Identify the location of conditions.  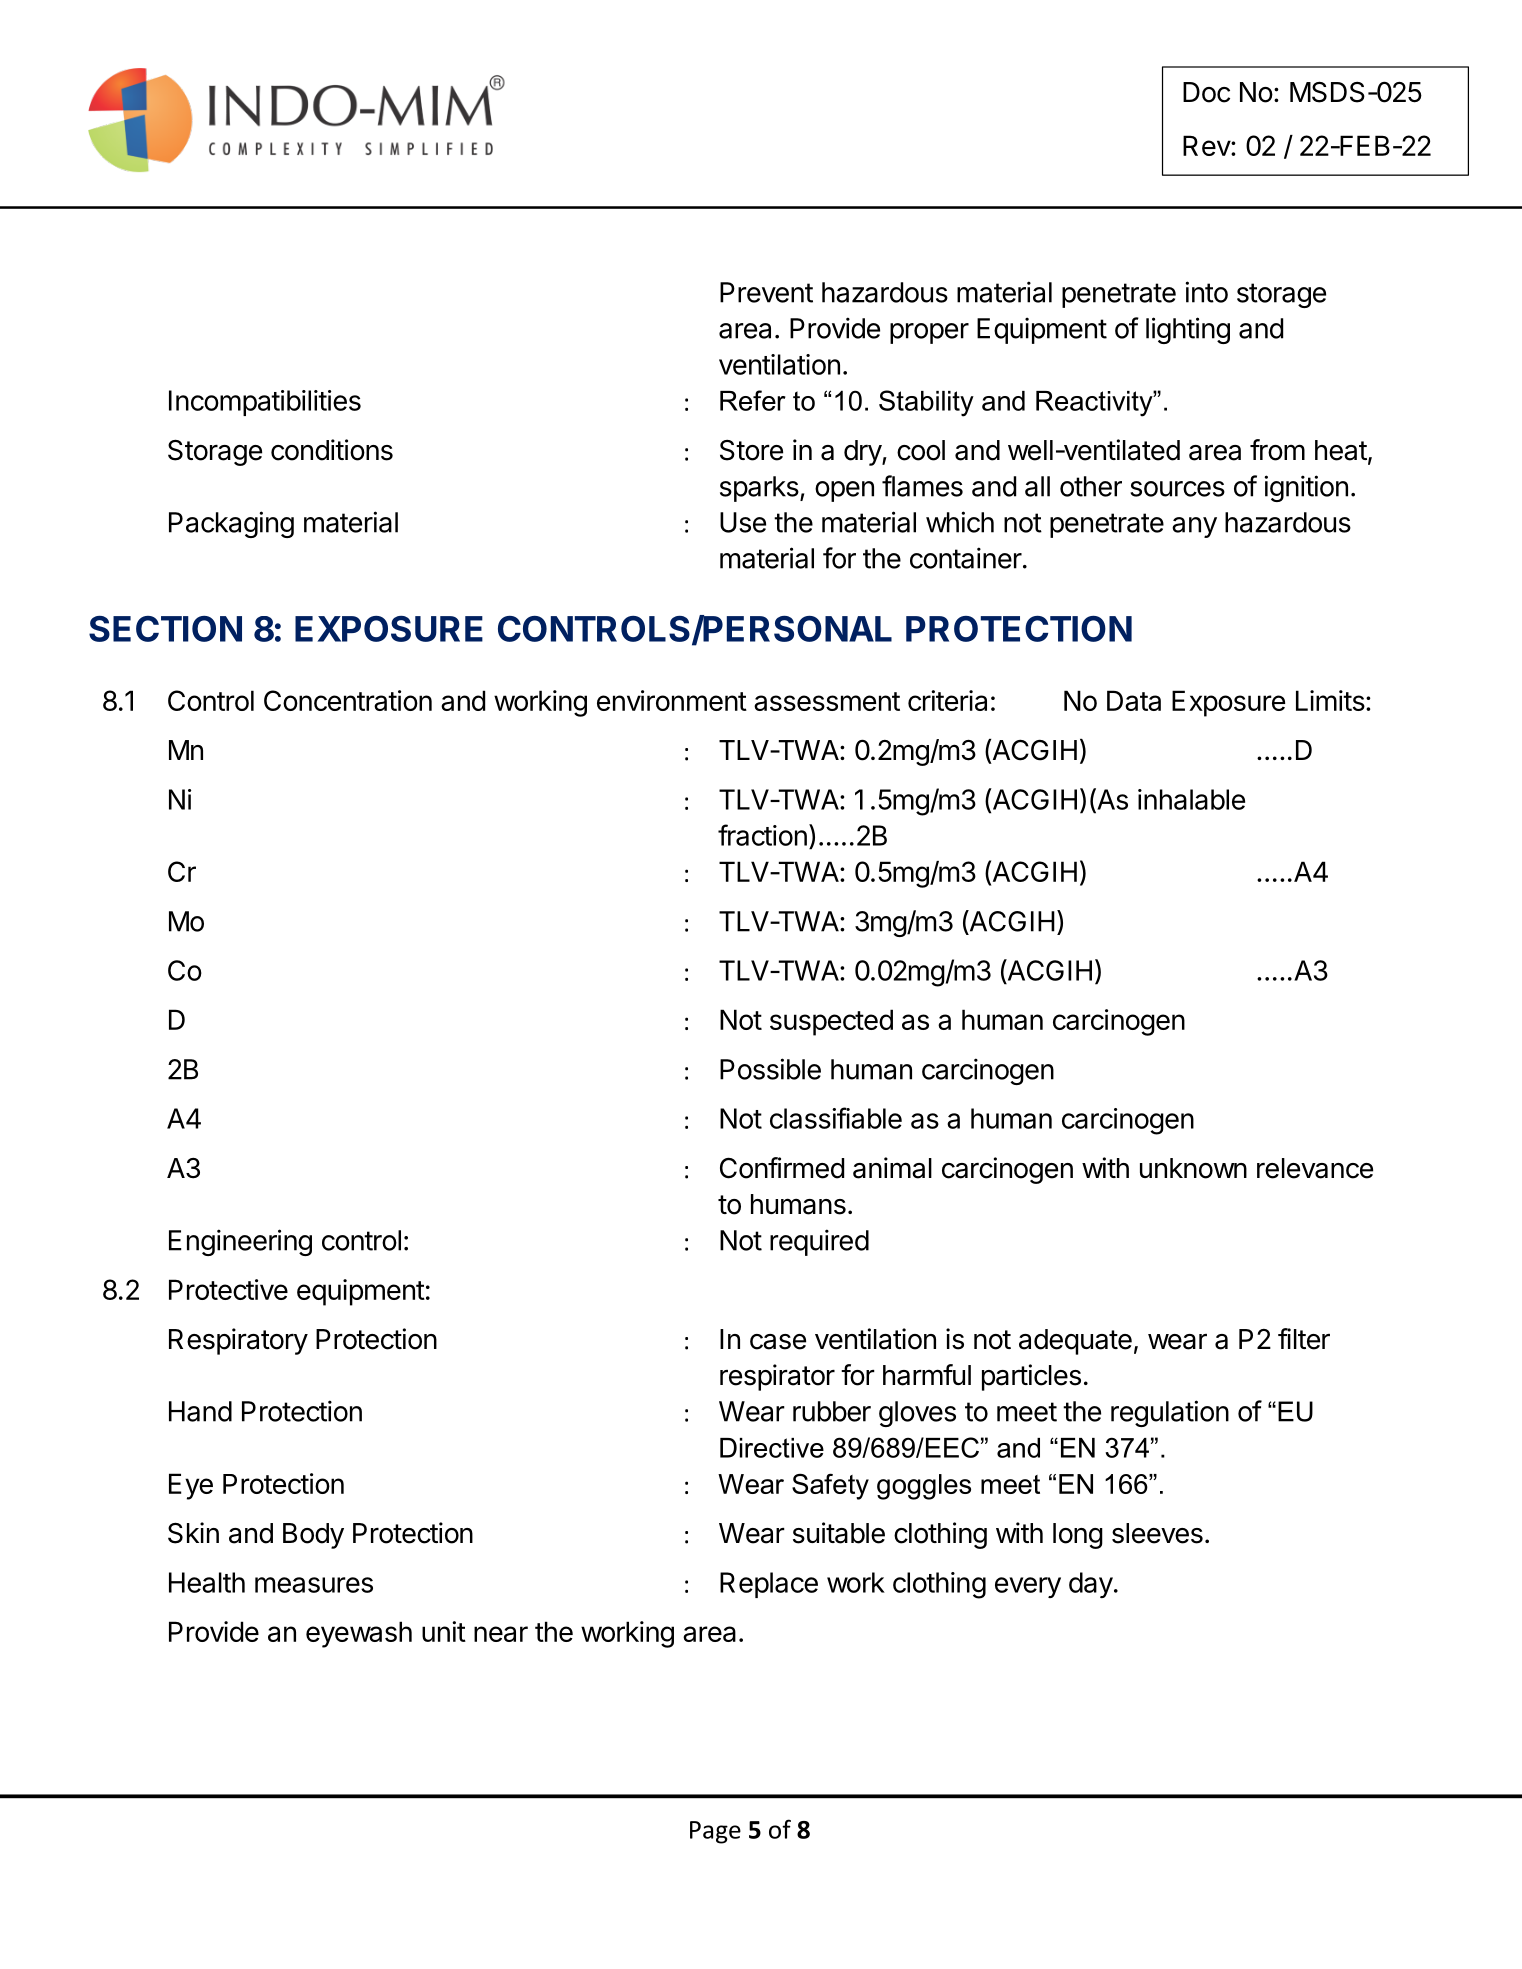
(332, 450).
